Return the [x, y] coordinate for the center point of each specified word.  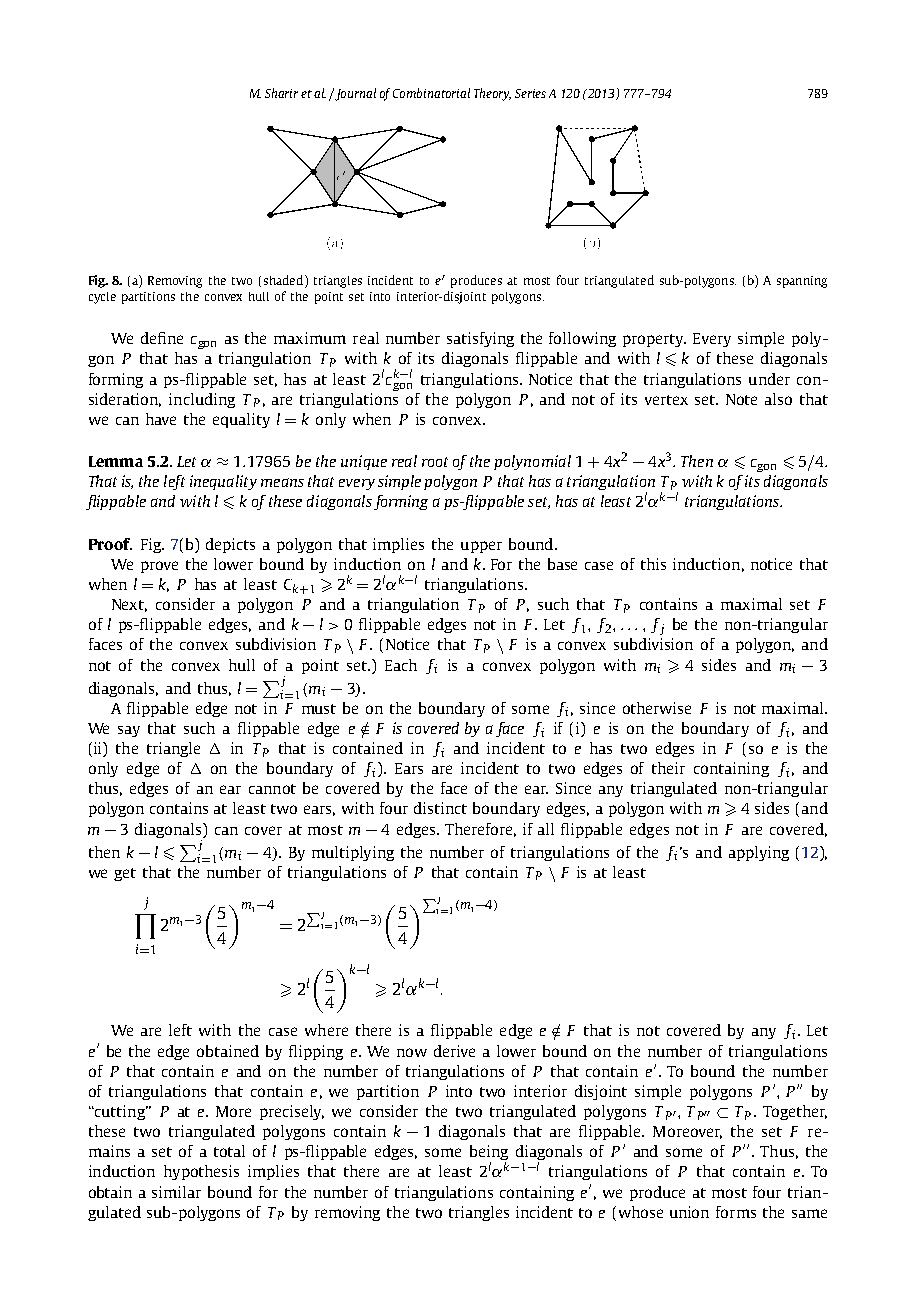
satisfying [480, 339]
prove [159, 567]
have [161, 419]
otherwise [657, 708]
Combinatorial [431, 93]
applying [759, 853]
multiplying [353, 853]
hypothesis [201, 1172]
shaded [285, 280]
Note [741, 399]
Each [401, 665]
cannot [272, 789]
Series [530, 93]
